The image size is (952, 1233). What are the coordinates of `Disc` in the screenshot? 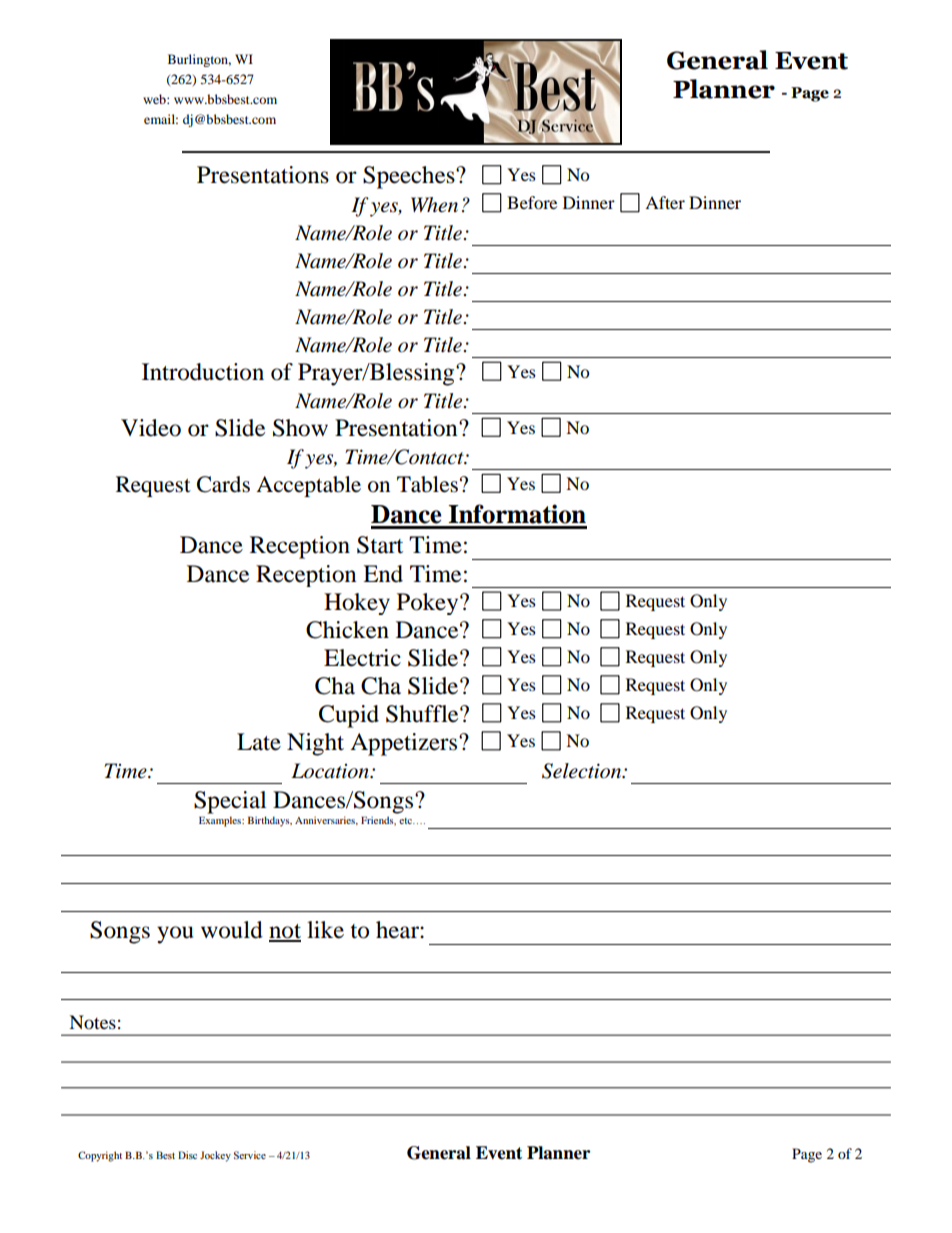 It's located at (187, 1155).
